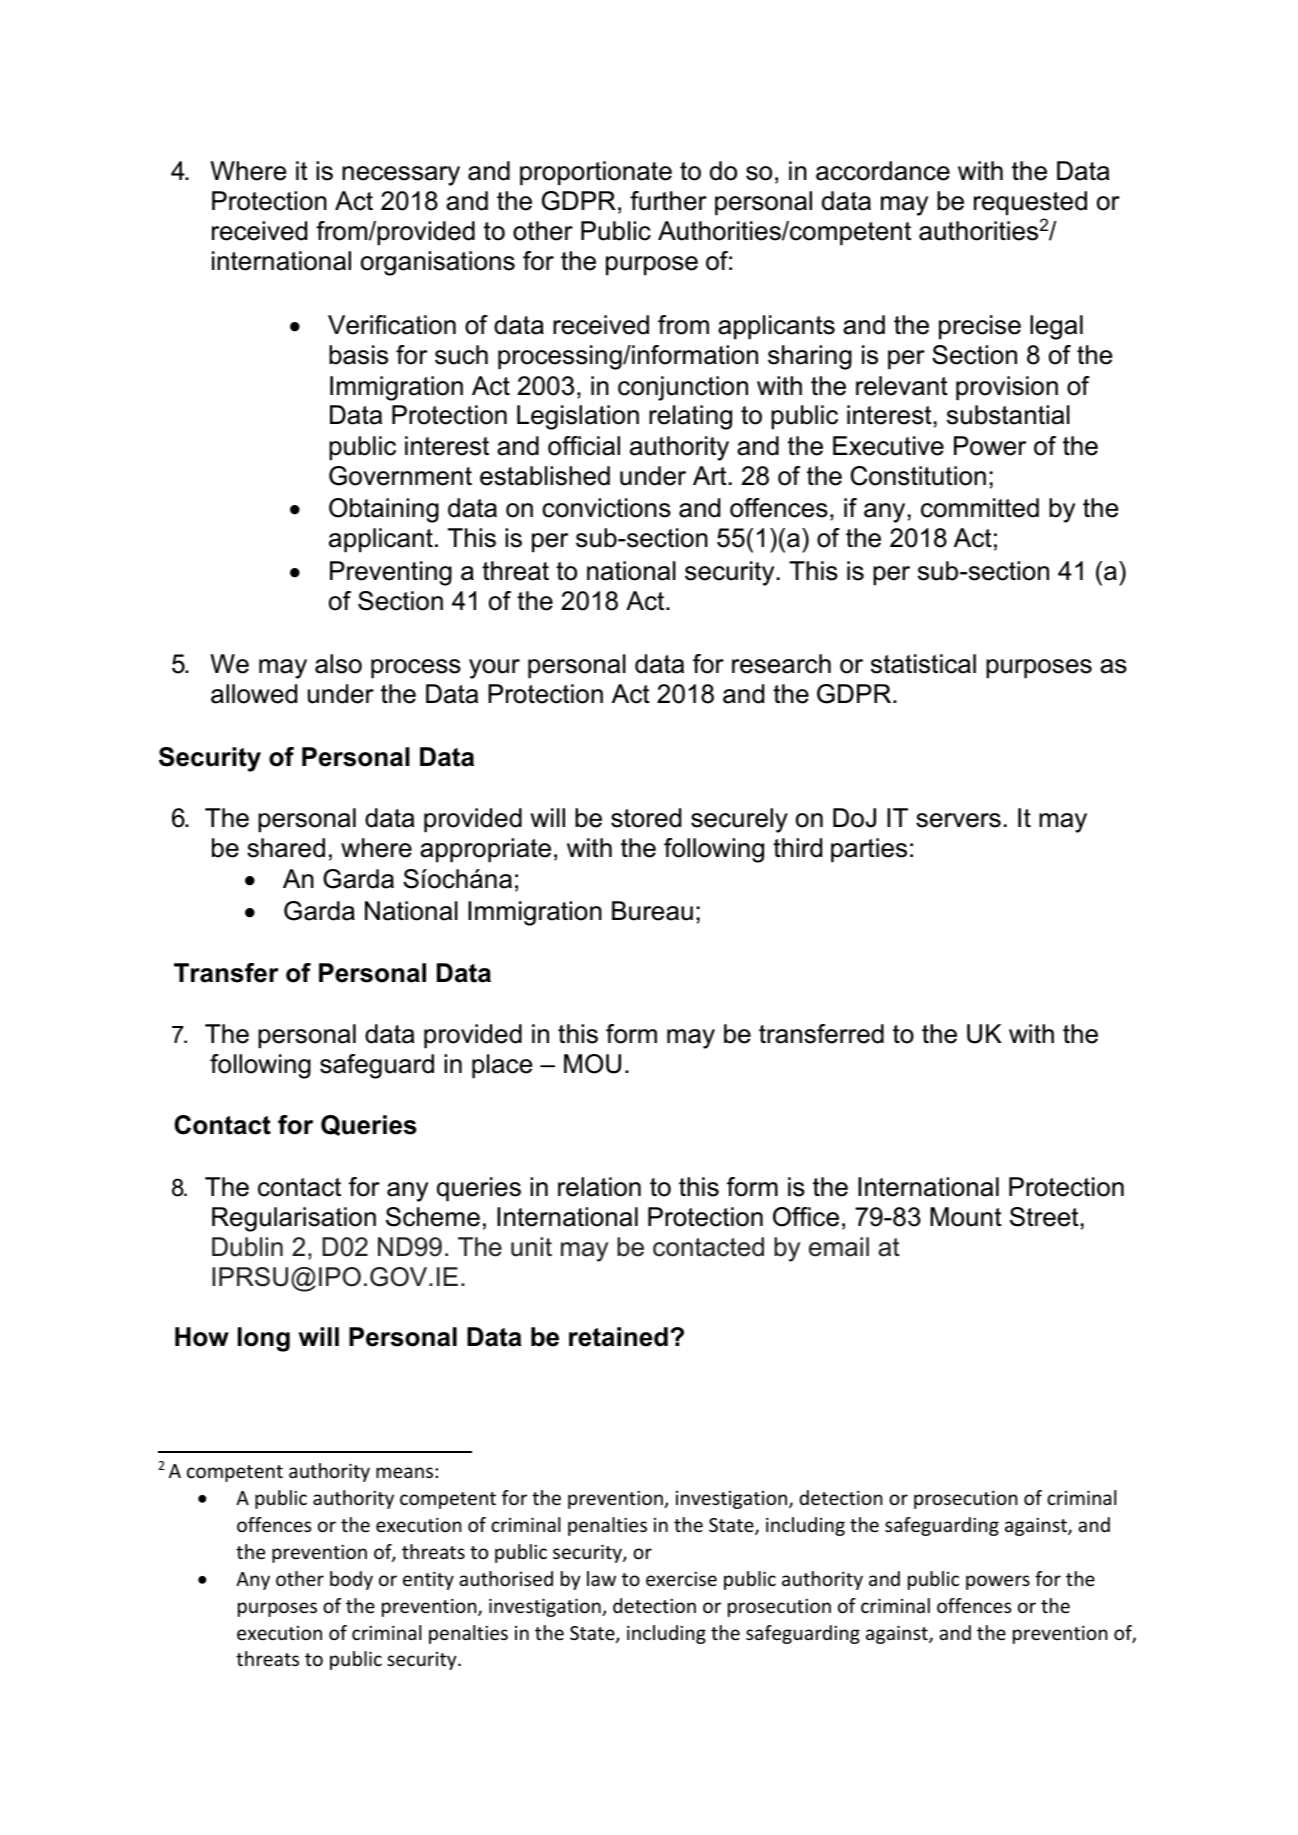 The height and width of the image is (1835, 1298). I want to click on convictions, so click(606, 508).
